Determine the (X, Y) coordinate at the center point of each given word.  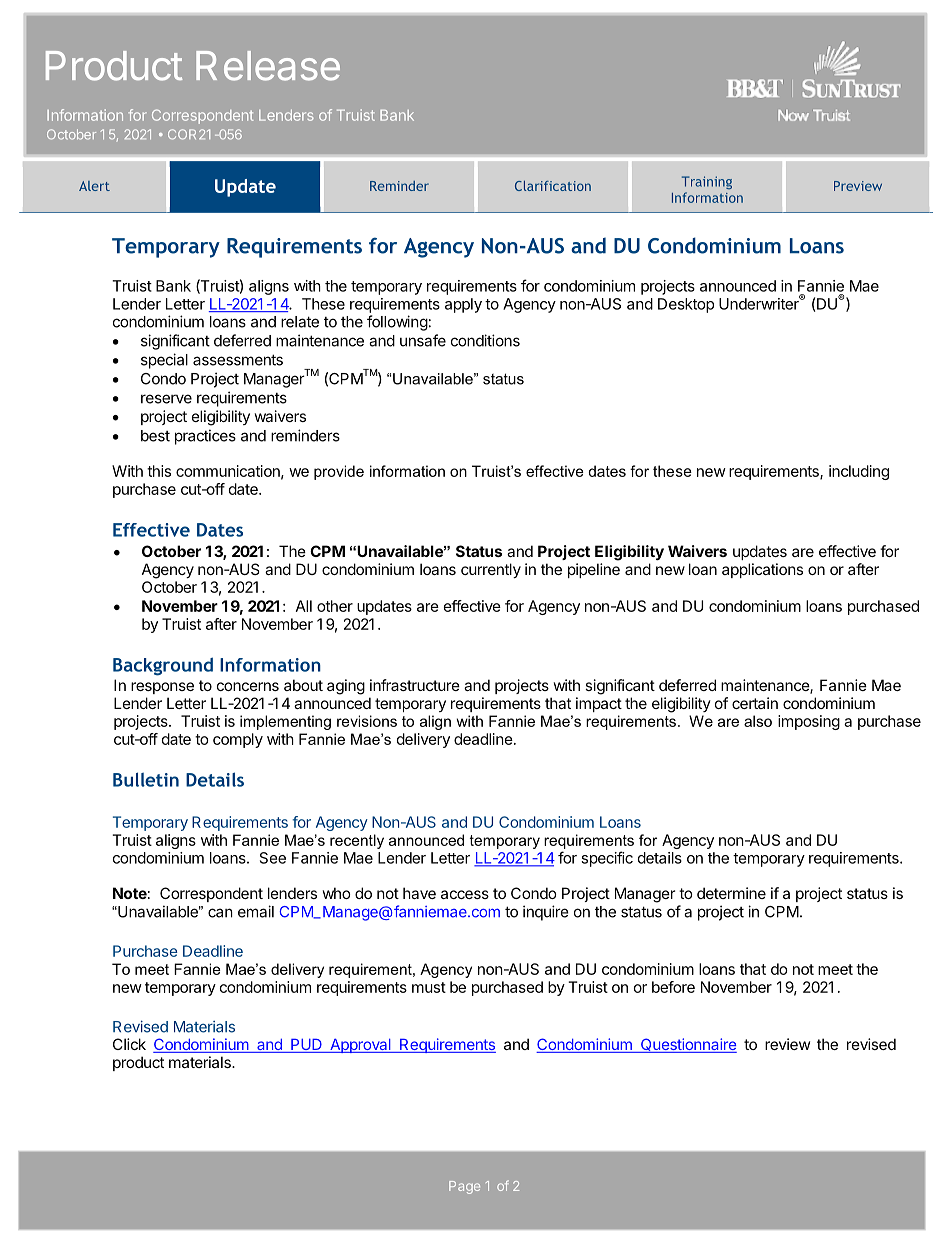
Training (707, 182)
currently (491, 570)
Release (268, 66)
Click (129, 1044)
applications (762, 570)
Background (163, 666)
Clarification (553, 186)
